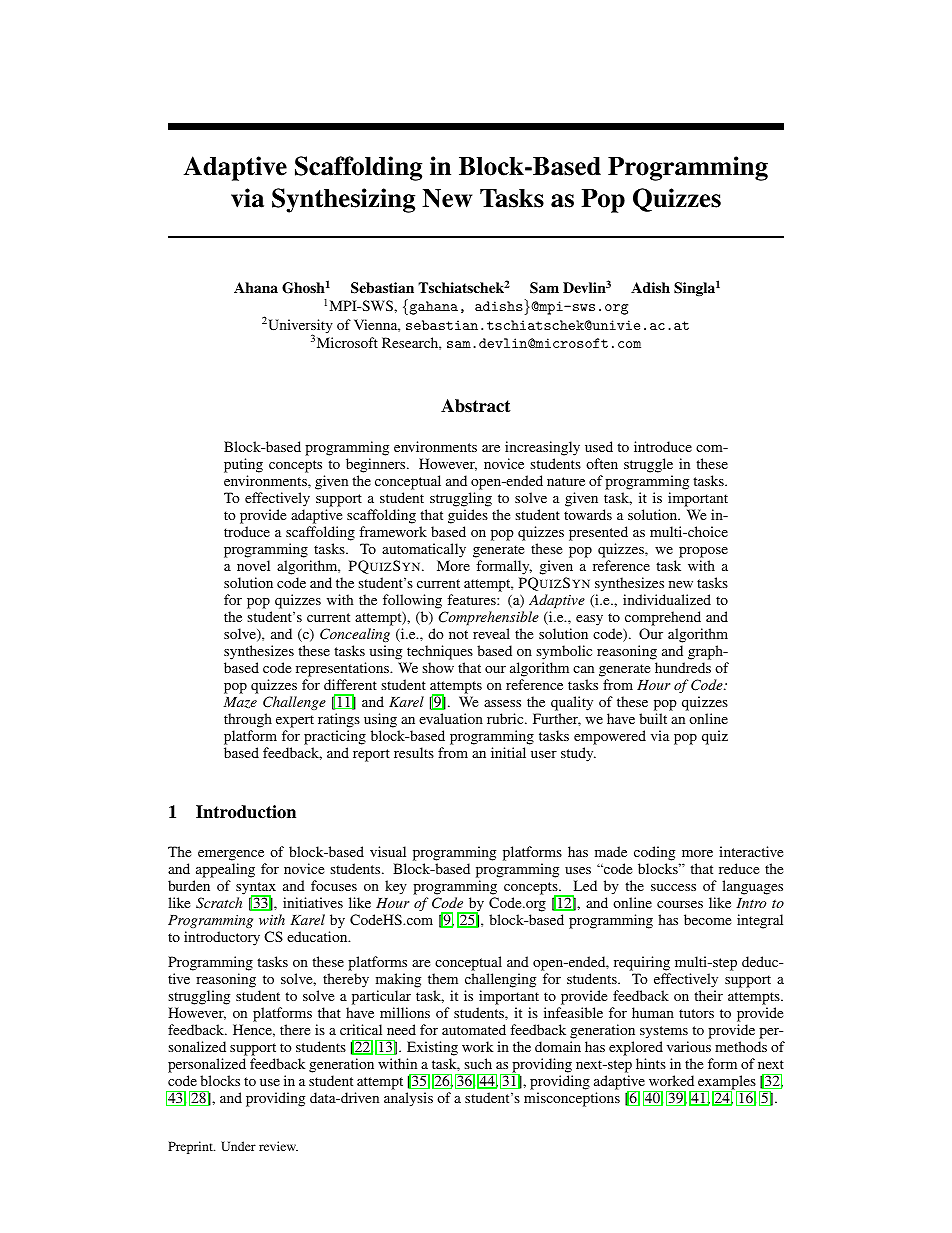 Image resolution: width=952 pixels, height=1233 pixels. I want to click on key, so click(396, 887).
